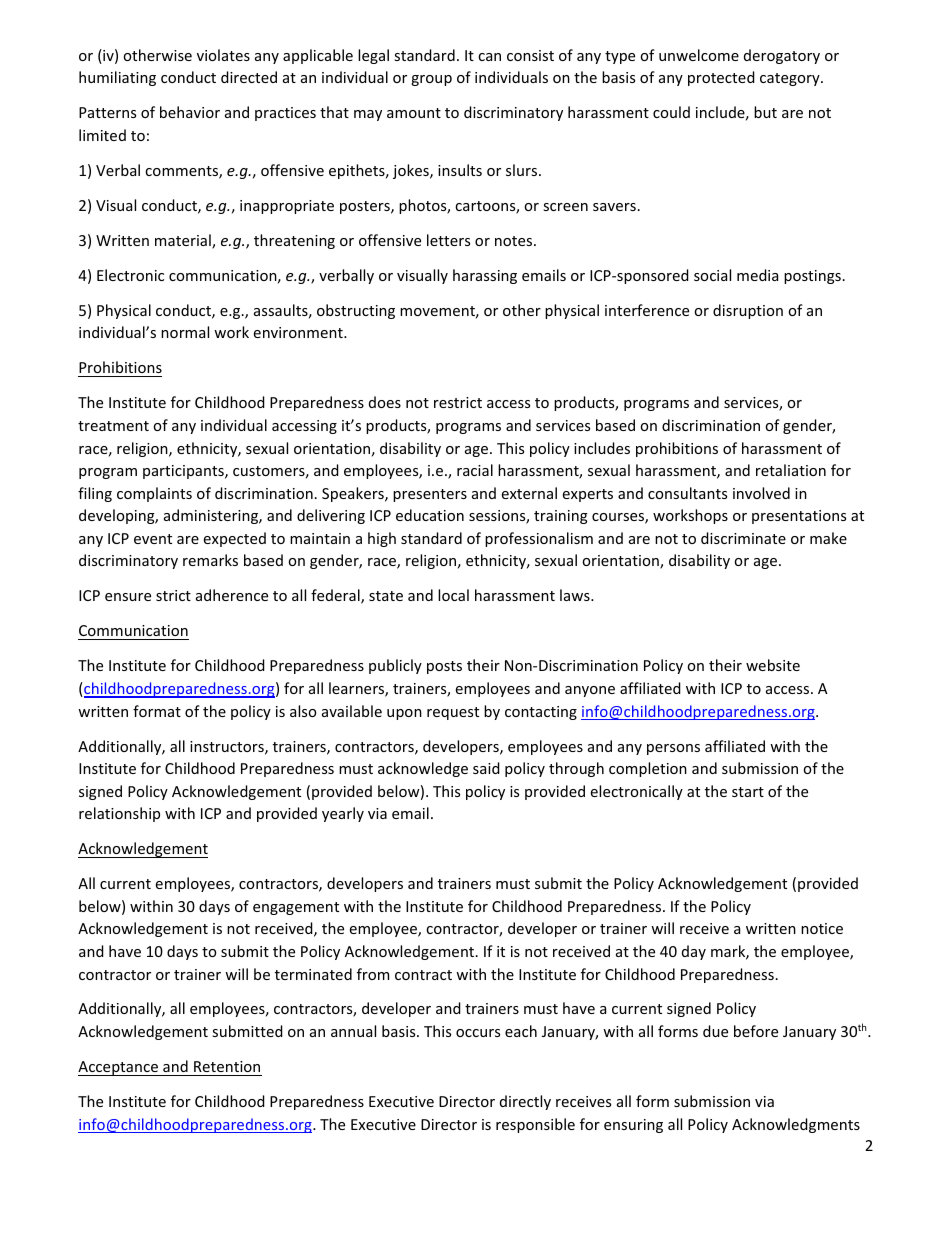  Describe the element at coordinates (796, 1125) in the screenshot. I see `Acknowledgments` at that location.
